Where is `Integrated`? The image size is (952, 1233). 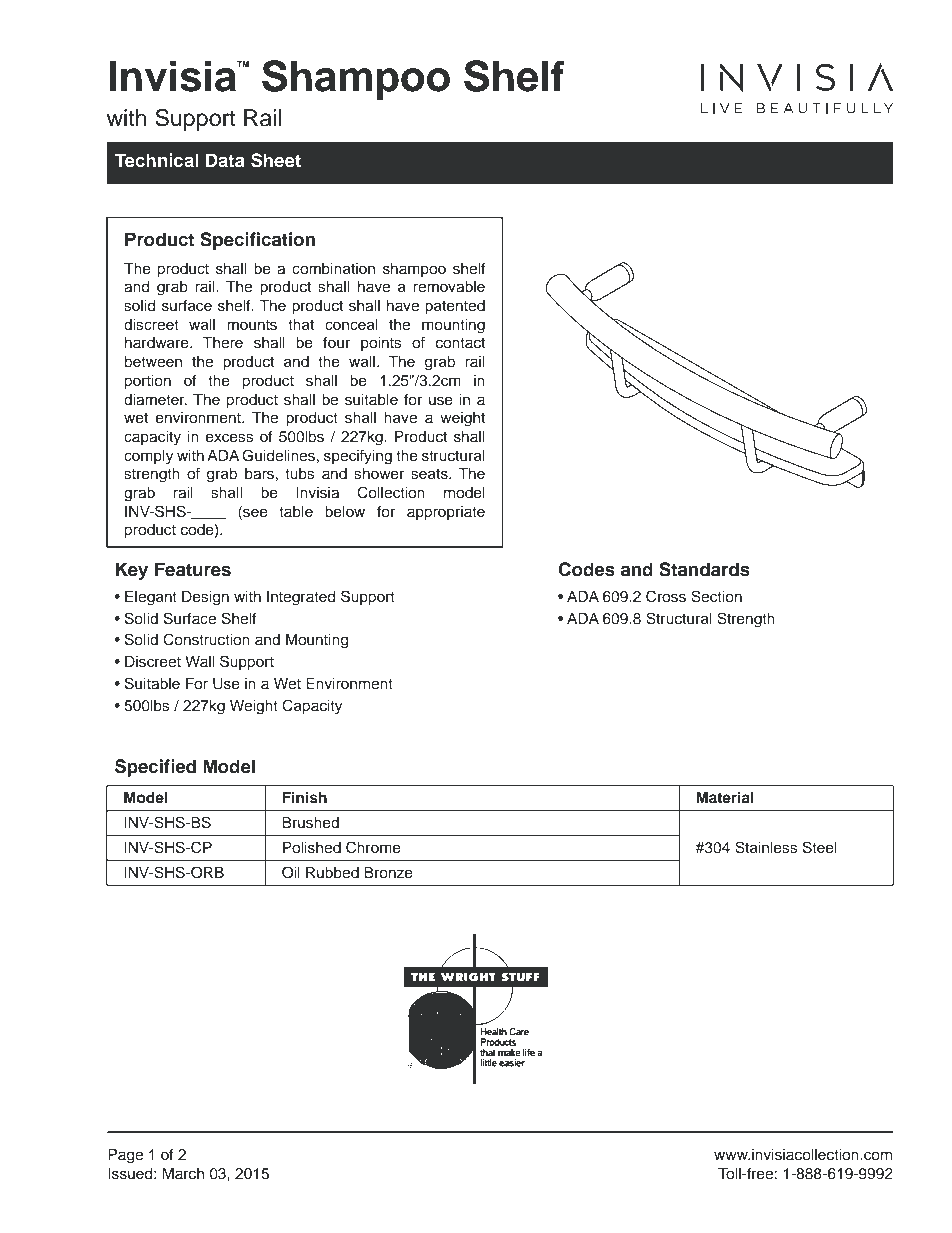 Integrated is located at coordinates (301, 598).
